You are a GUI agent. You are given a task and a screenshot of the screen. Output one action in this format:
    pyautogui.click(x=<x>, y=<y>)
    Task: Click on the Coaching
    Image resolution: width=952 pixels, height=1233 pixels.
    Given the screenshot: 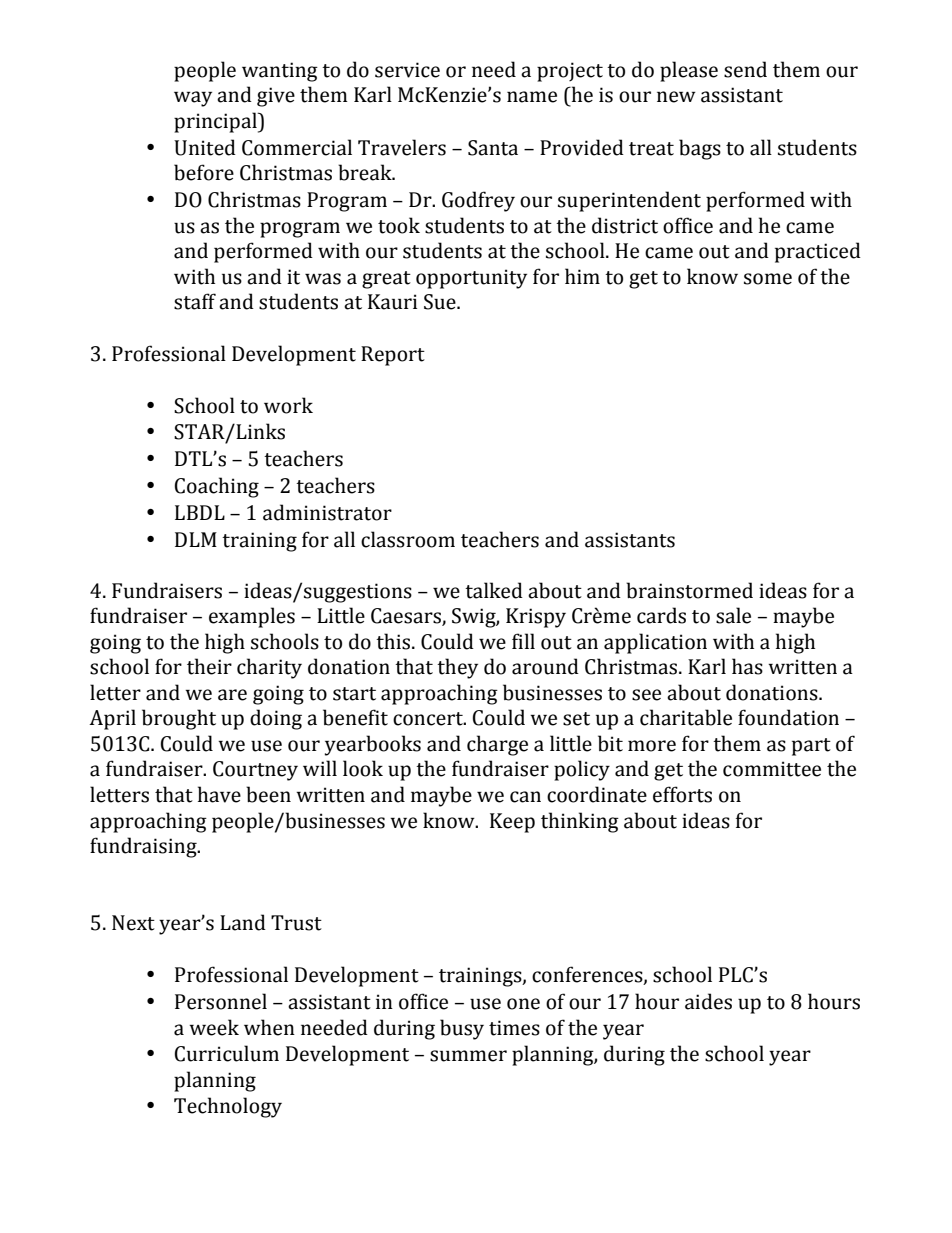 What is the action you would take?
    pyautogui.click(x=217, y=487)
